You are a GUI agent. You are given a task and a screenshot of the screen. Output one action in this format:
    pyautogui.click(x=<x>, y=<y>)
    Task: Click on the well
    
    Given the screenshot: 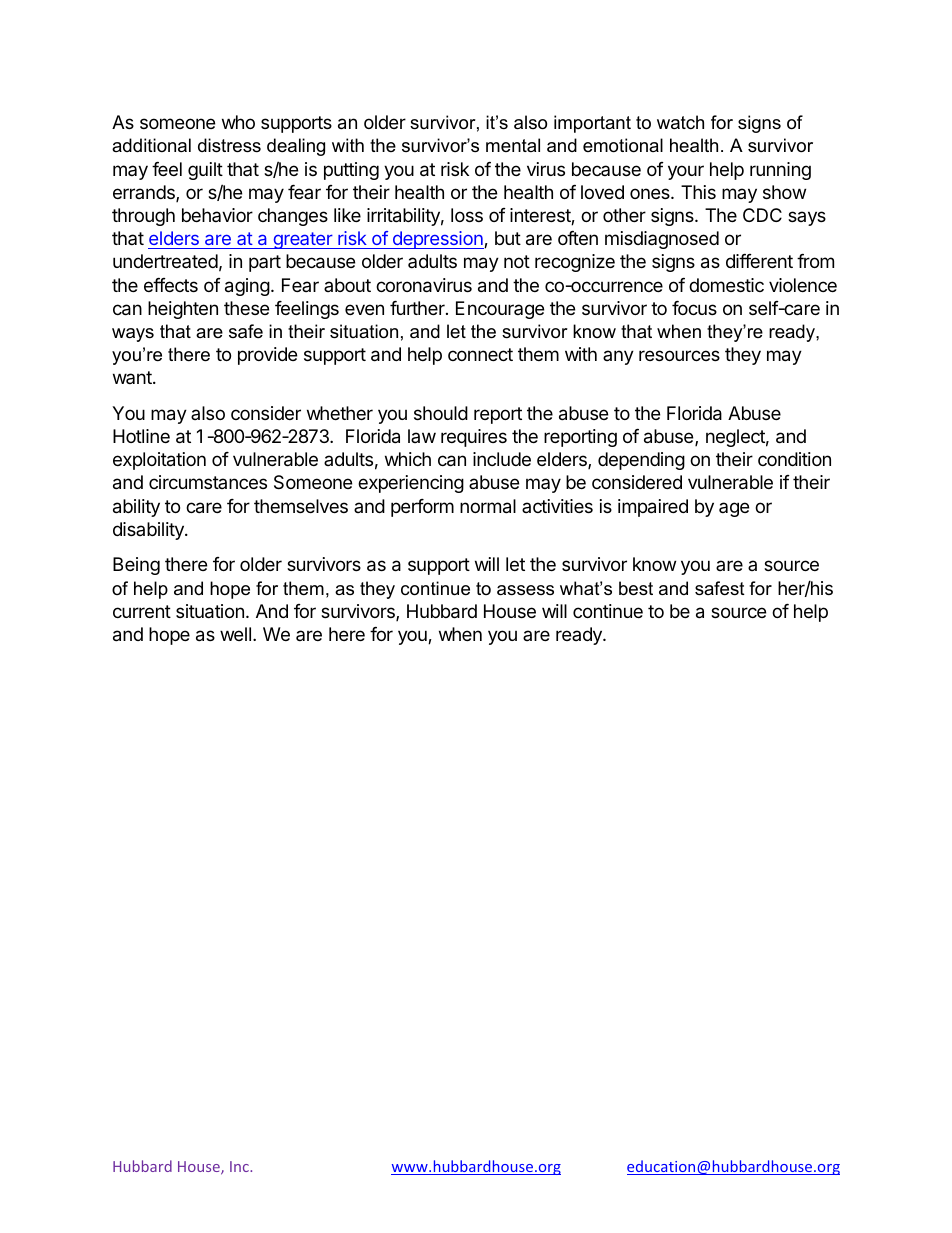 What is the action you would take?
    pyautogui.click(x=235, y=634)
